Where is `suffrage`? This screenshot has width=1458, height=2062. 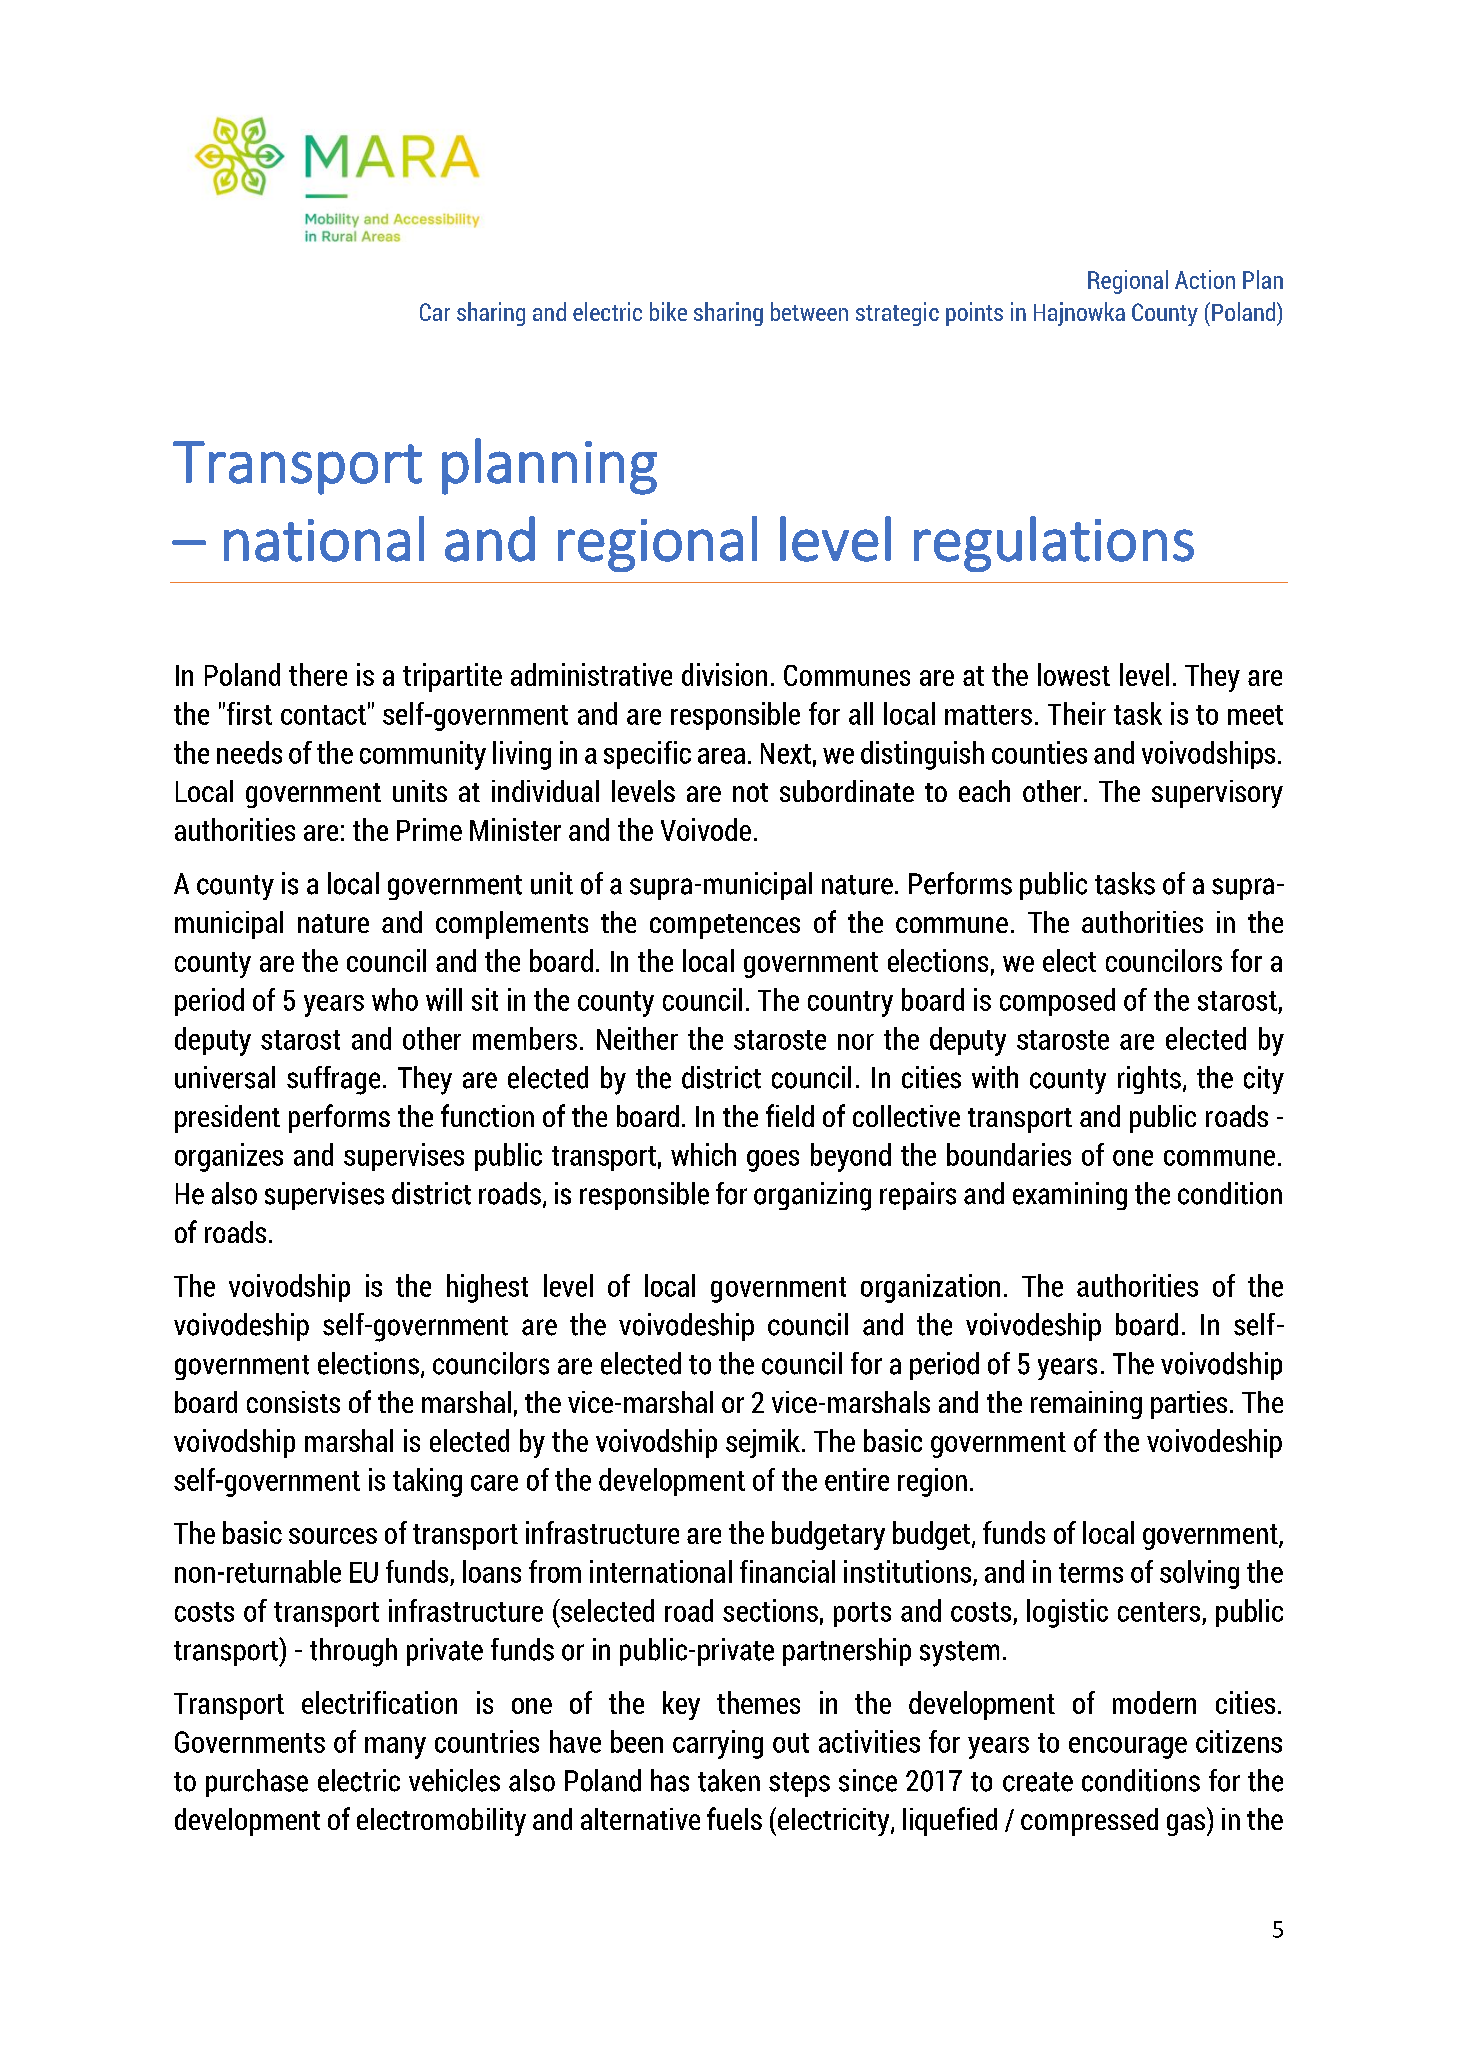 suffrage is located at coordinates (333, 1080).
